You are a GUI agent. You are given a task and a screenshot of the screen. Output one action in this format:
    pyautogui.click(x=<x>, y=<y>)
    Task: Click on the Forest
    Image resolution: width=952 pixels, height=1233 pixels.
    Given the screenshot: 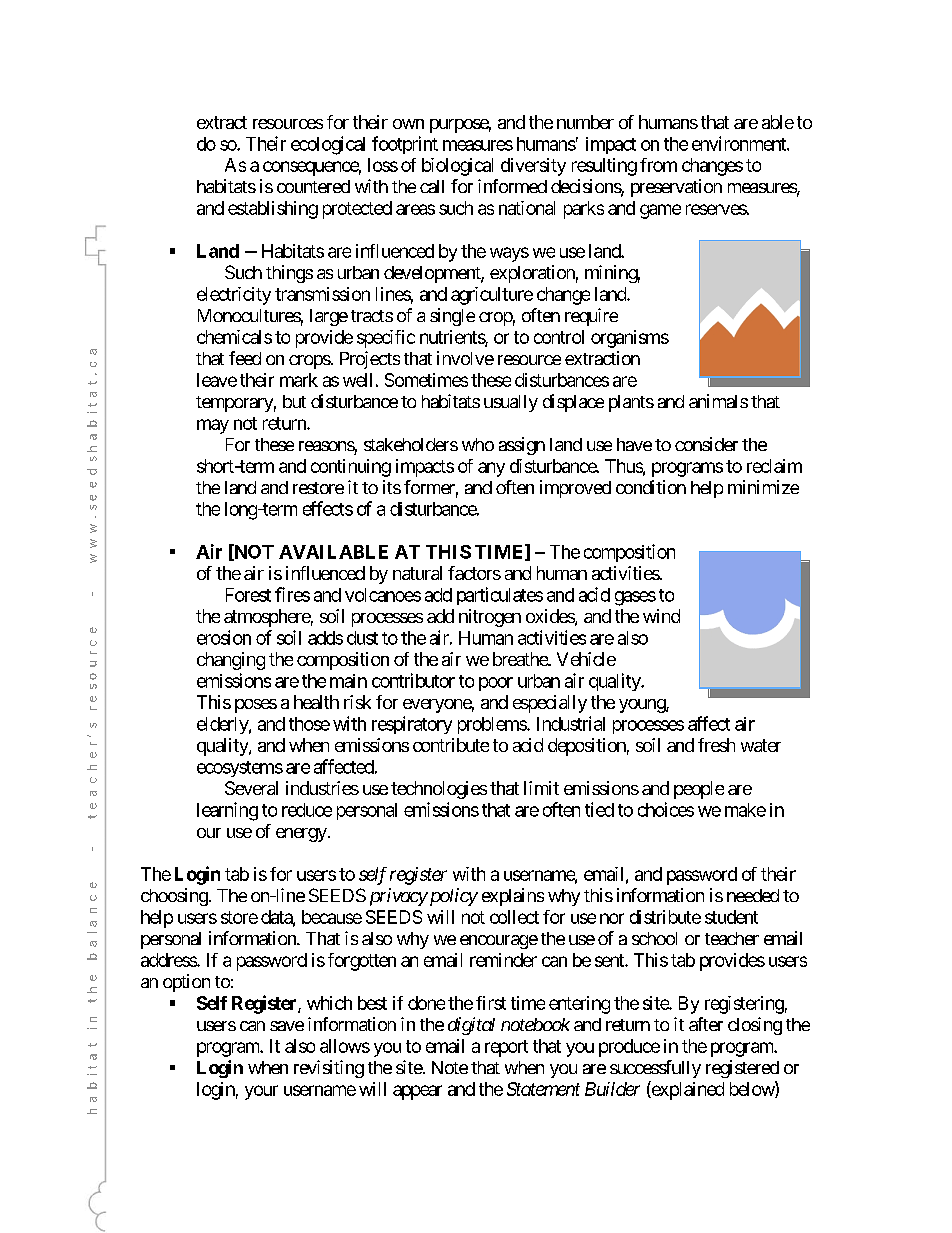 What is the action you would take?
    pyautogui.click(x=248, y=595)
